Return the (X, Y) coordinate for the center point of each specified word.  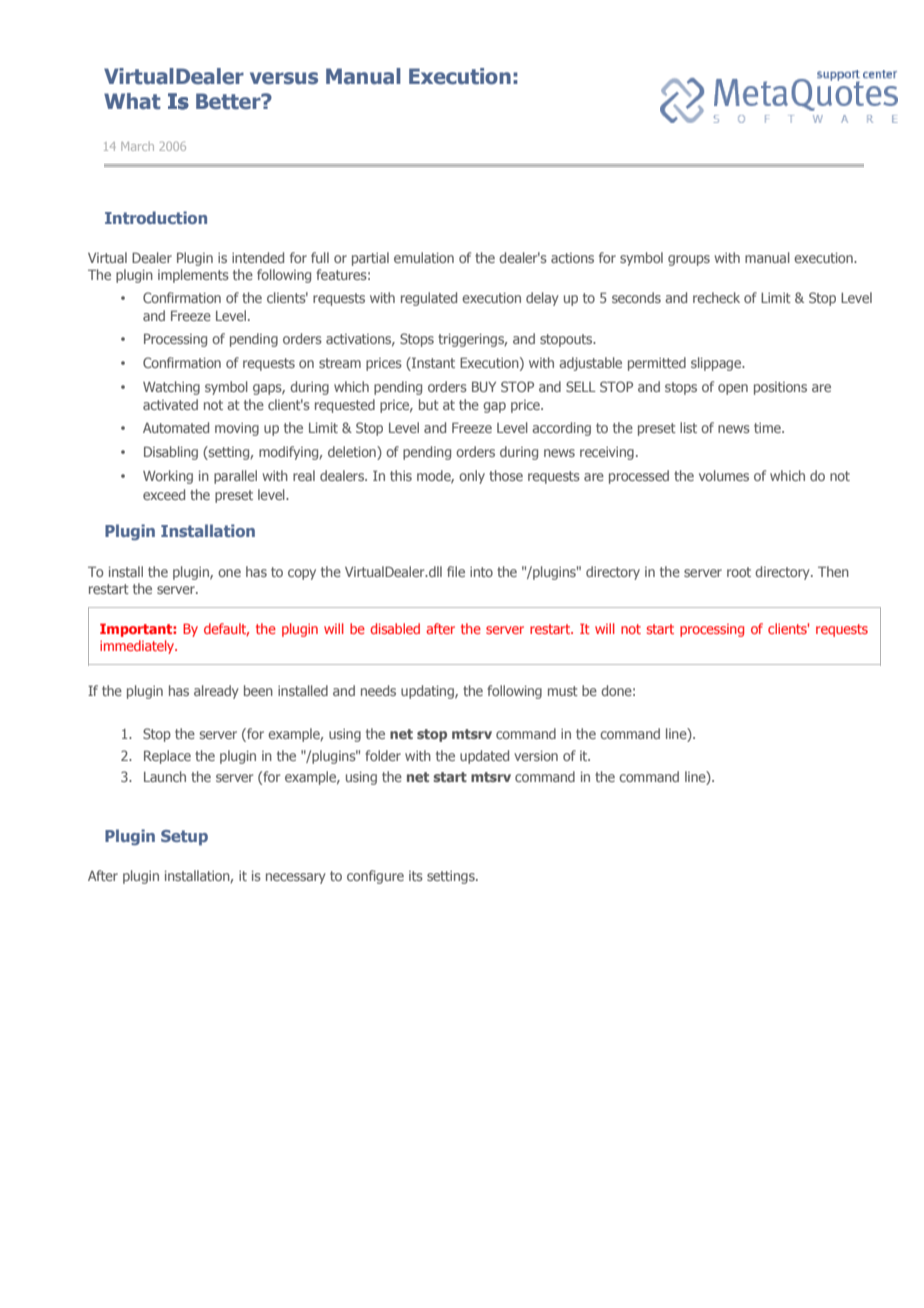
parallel (235, 477)
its (416, 876)
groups (689, 260)
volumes (724, 475)
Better (229, 101)
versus (284, 78)
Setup (184, 838)
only (472, 477)
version (536, 756)
